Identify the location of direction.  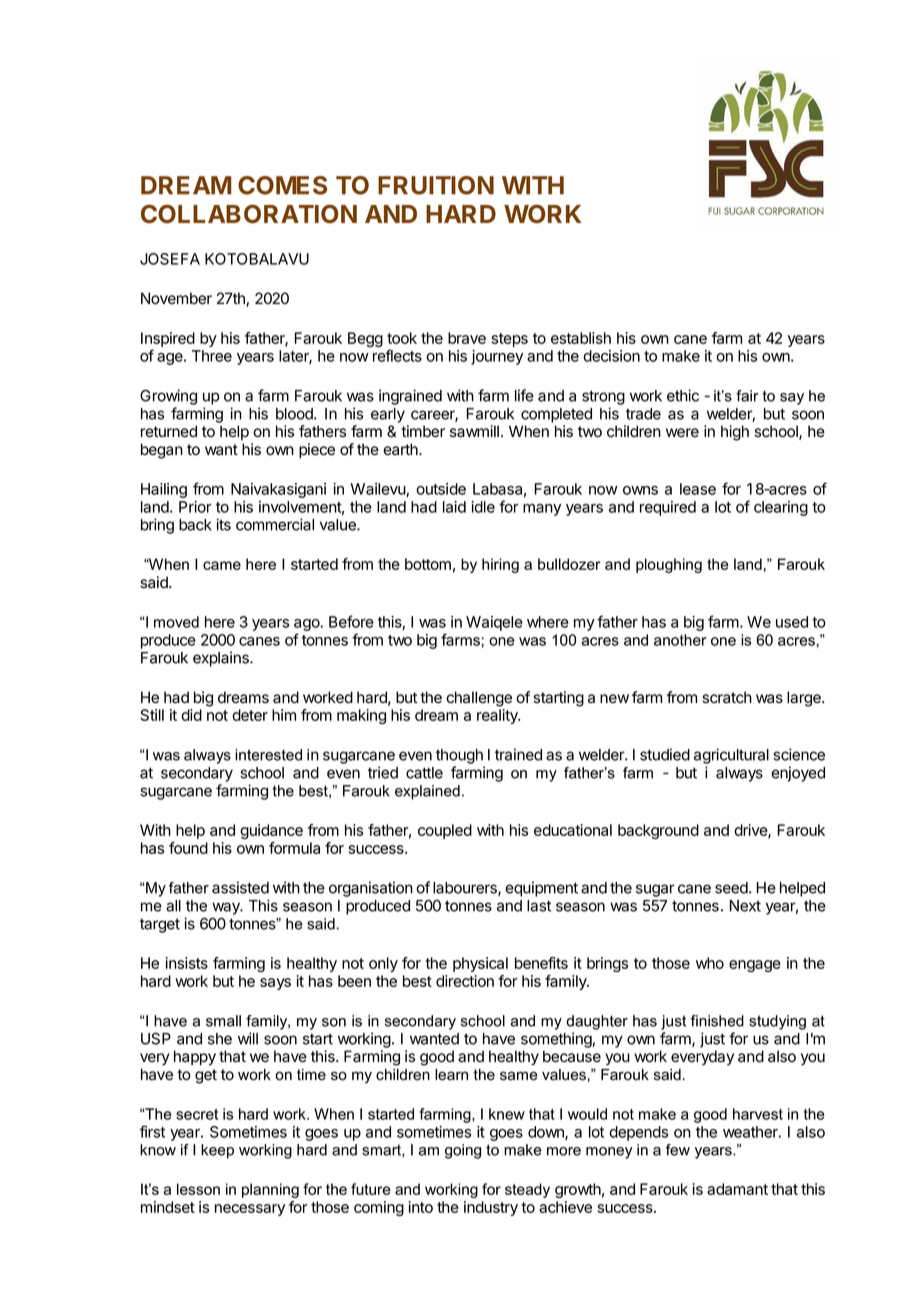
(465, 981).
